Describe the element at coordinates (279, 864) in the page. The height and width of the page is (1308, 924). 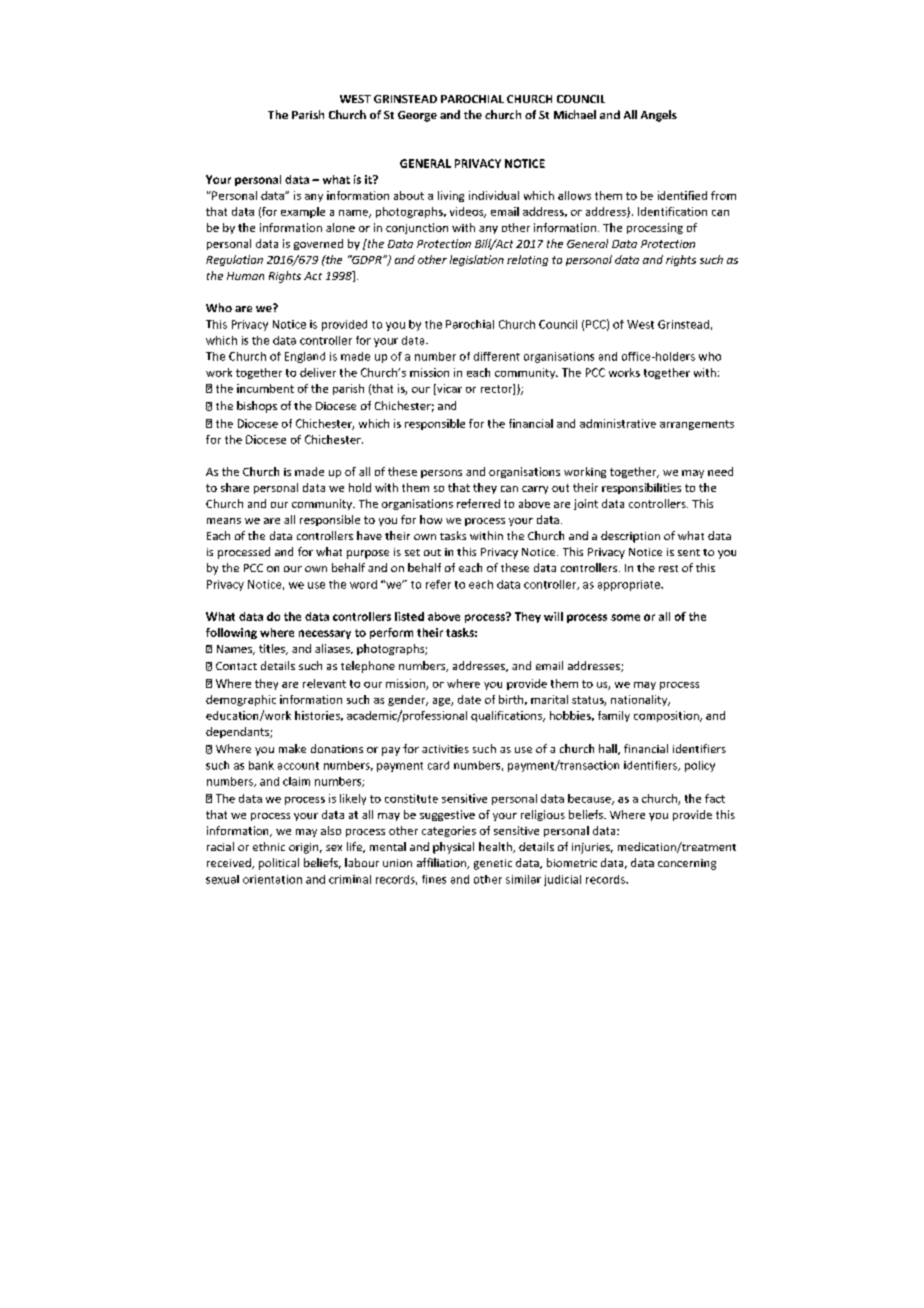
I see `political` at that location.
